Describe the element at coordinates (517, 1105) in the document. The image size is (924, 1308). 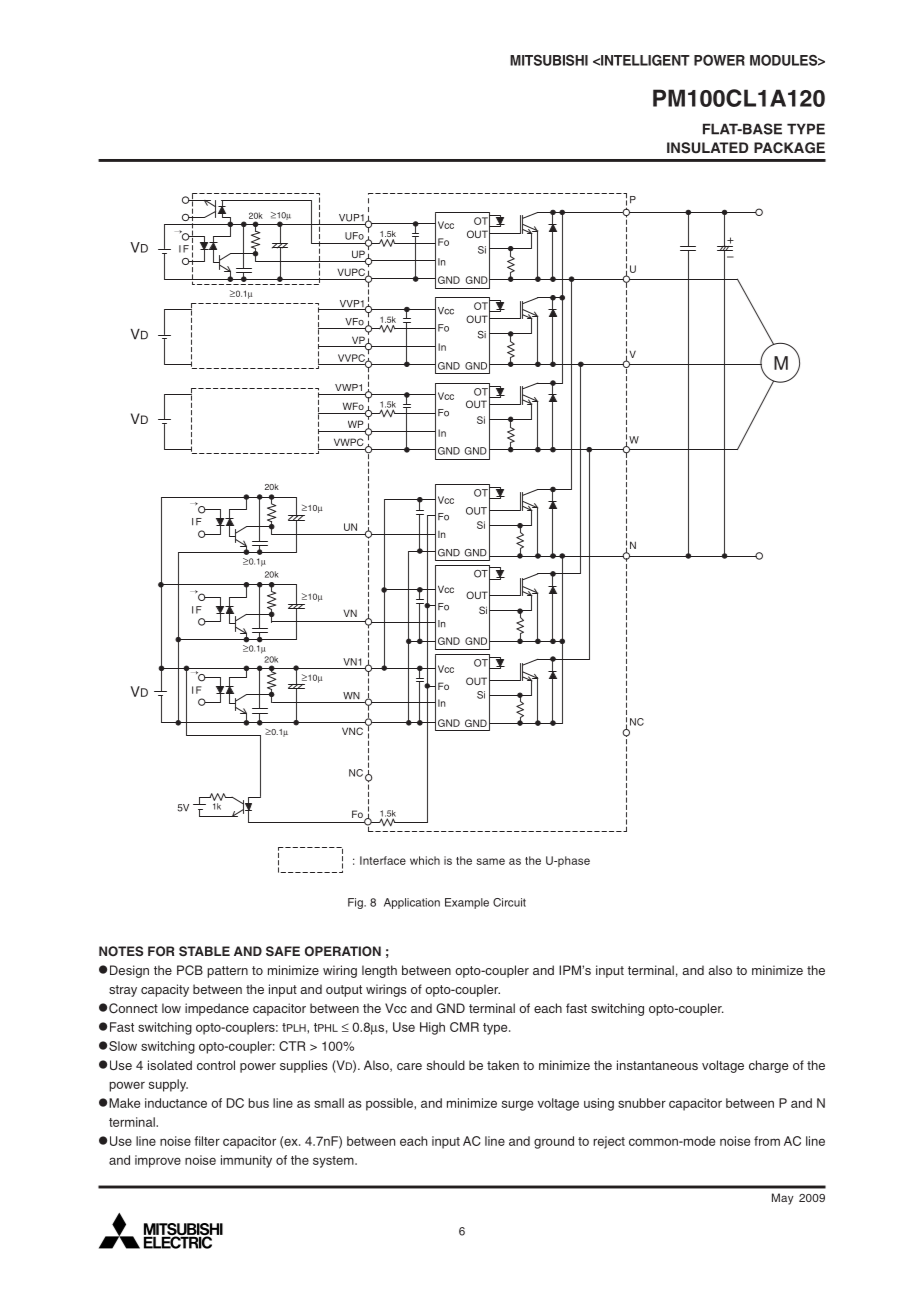
I see `surge` at that location.
